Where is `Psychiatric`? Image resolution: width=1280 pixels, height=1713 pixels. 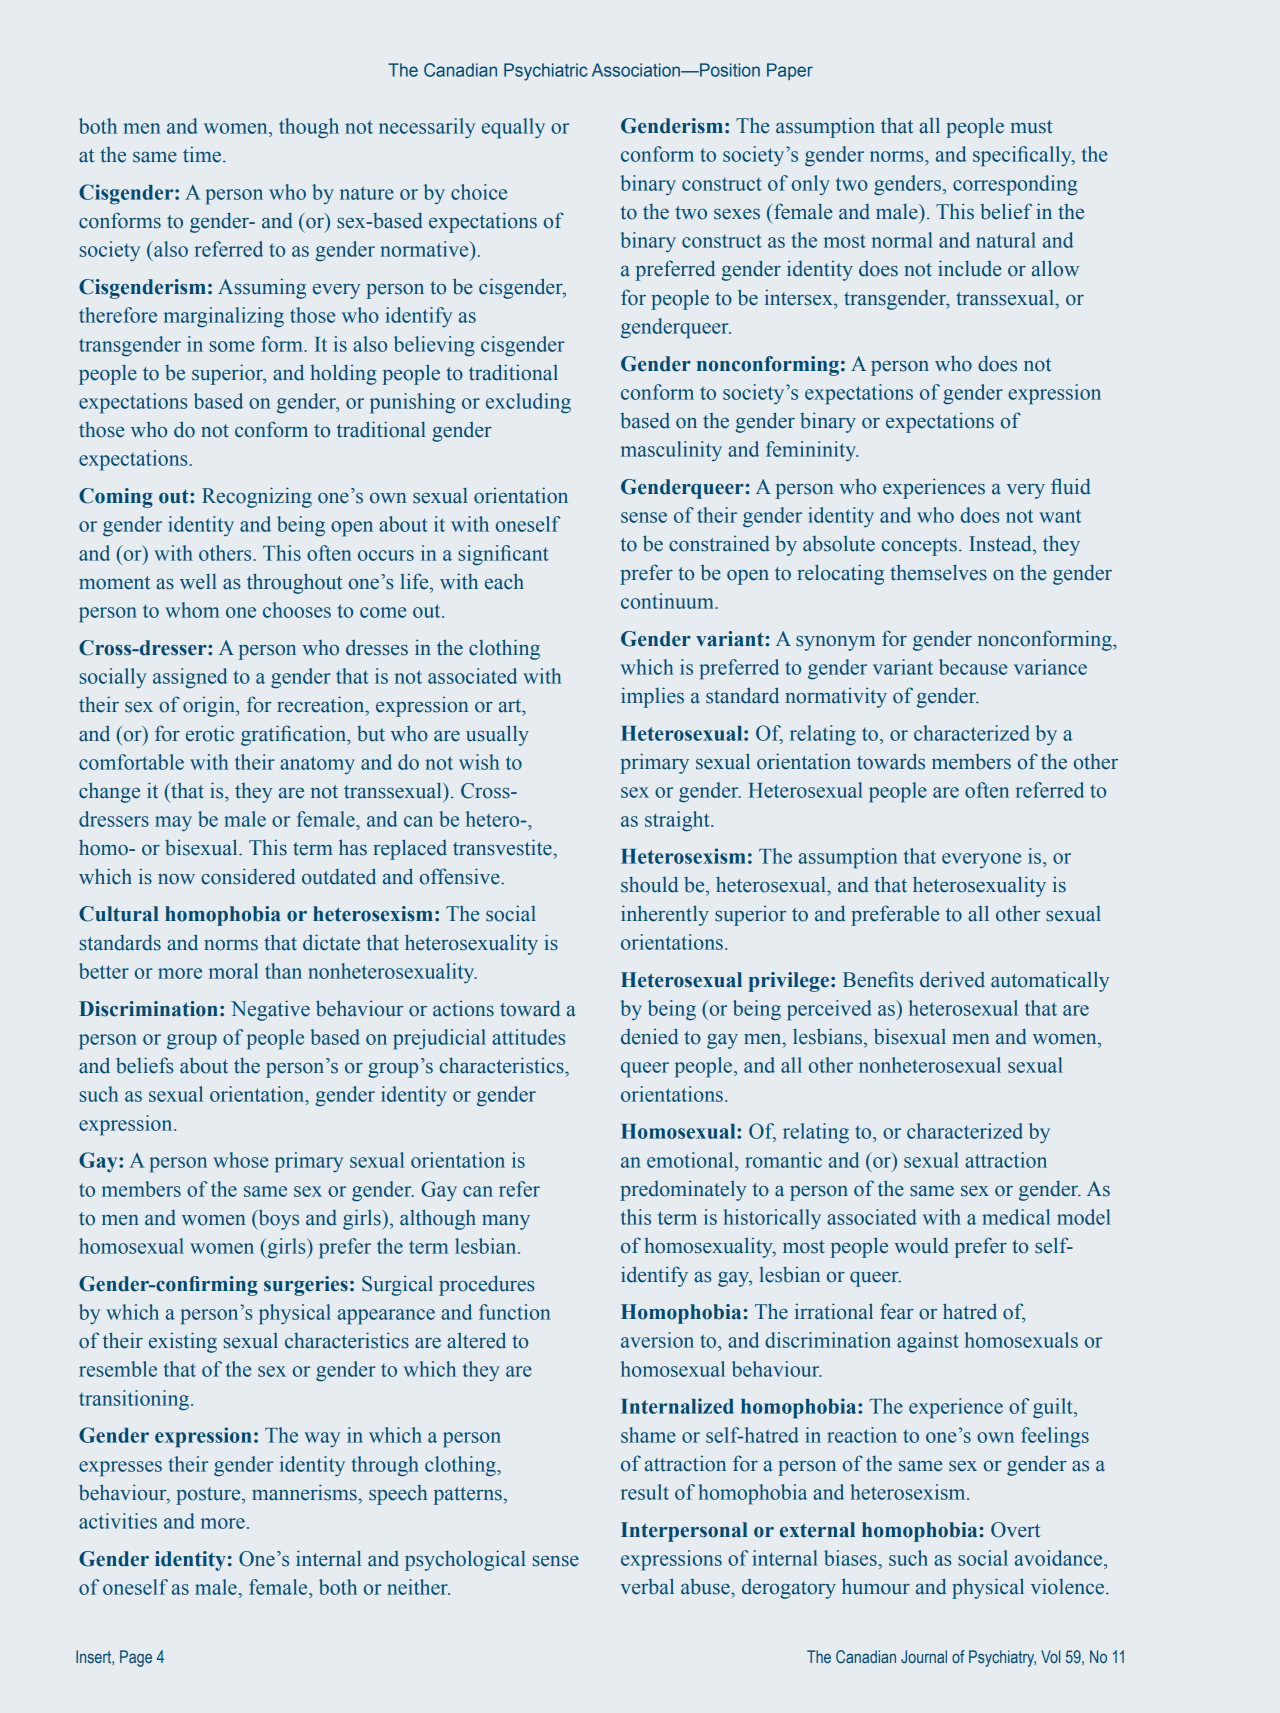
Psychiatric is located at coordinates (545, 72).
